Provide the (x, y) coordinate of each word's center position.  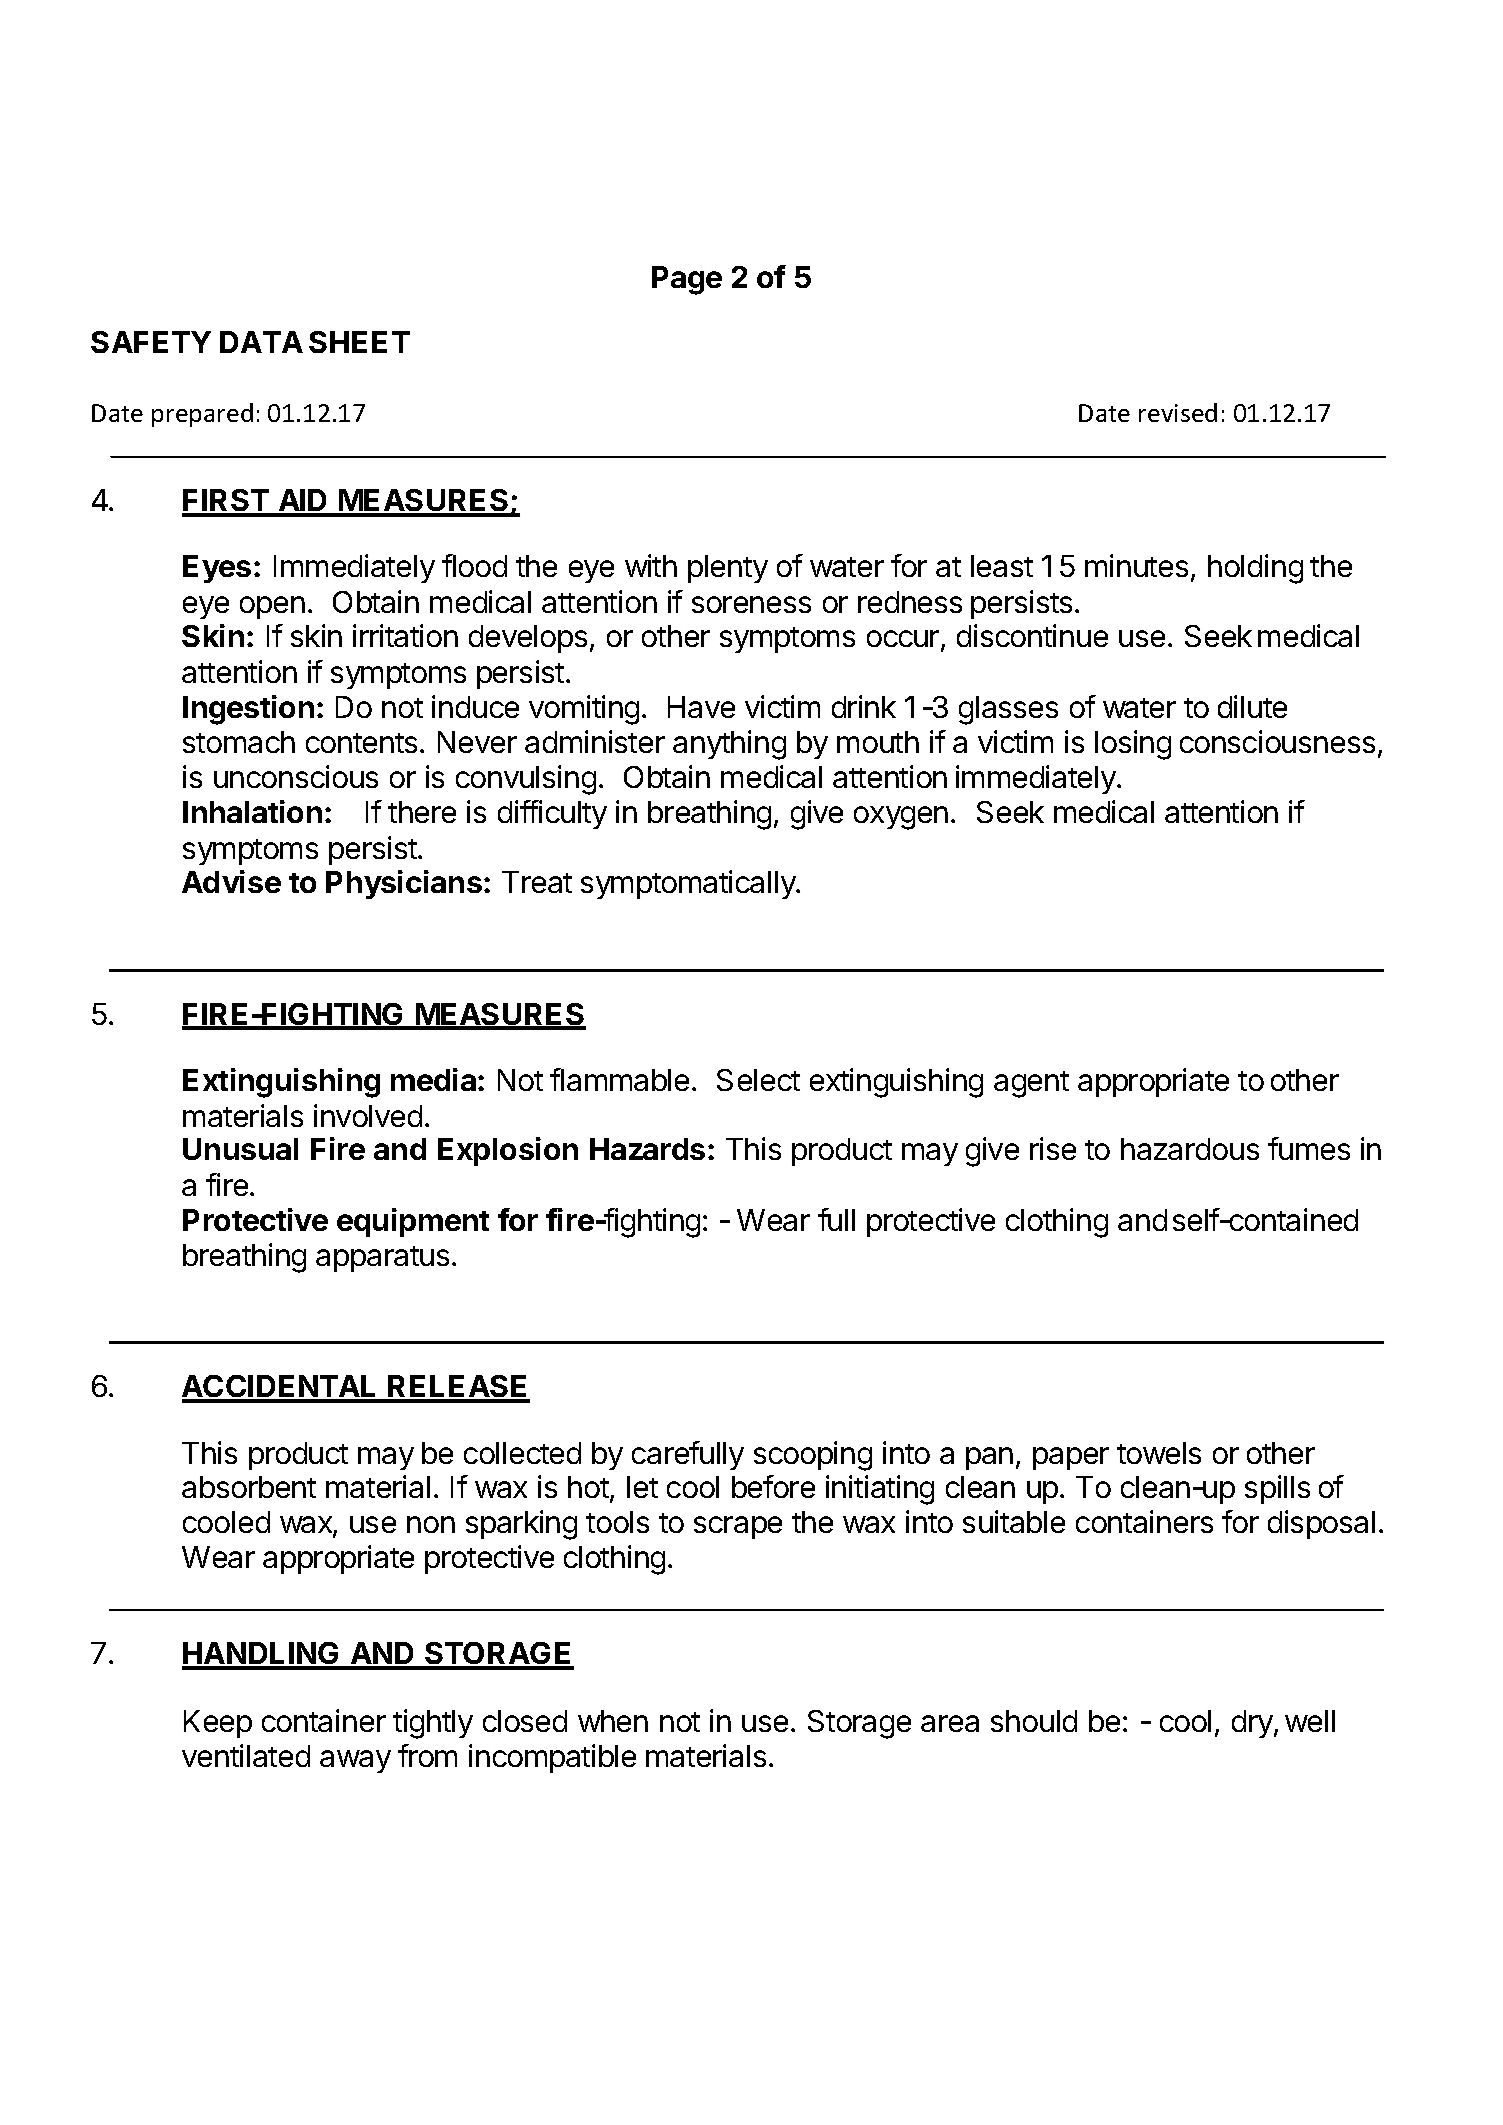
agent (1031, 1084)
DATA (261, 342)
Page (687, 280)
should (1034, 1721)
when (613, 1721)
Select (758, 1080)
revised (1178, 412)
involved (368, 1115)
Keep (218, 1724)
